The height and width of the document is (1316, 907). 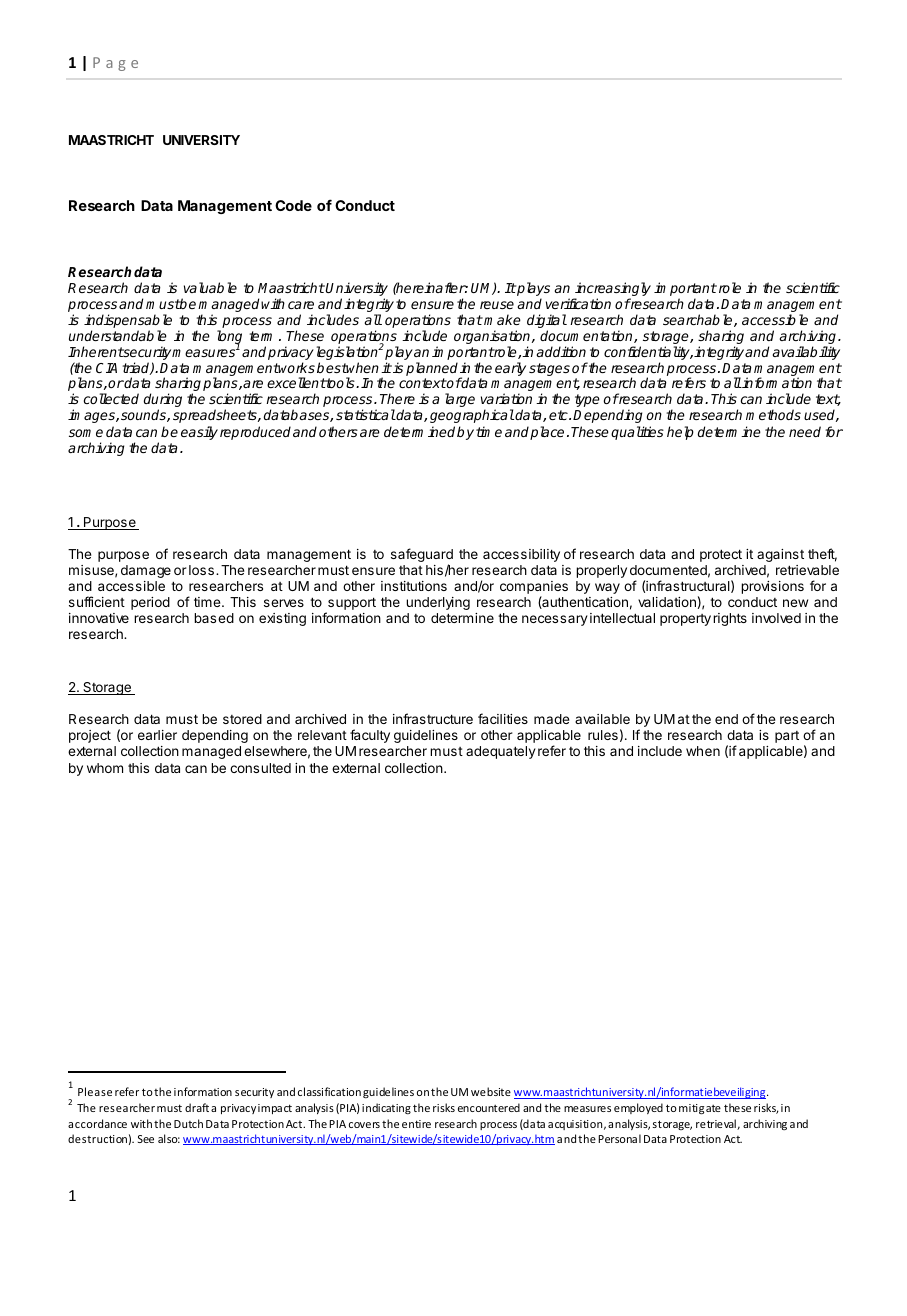 I want to click on entire, so click(x=416, y=1124).
